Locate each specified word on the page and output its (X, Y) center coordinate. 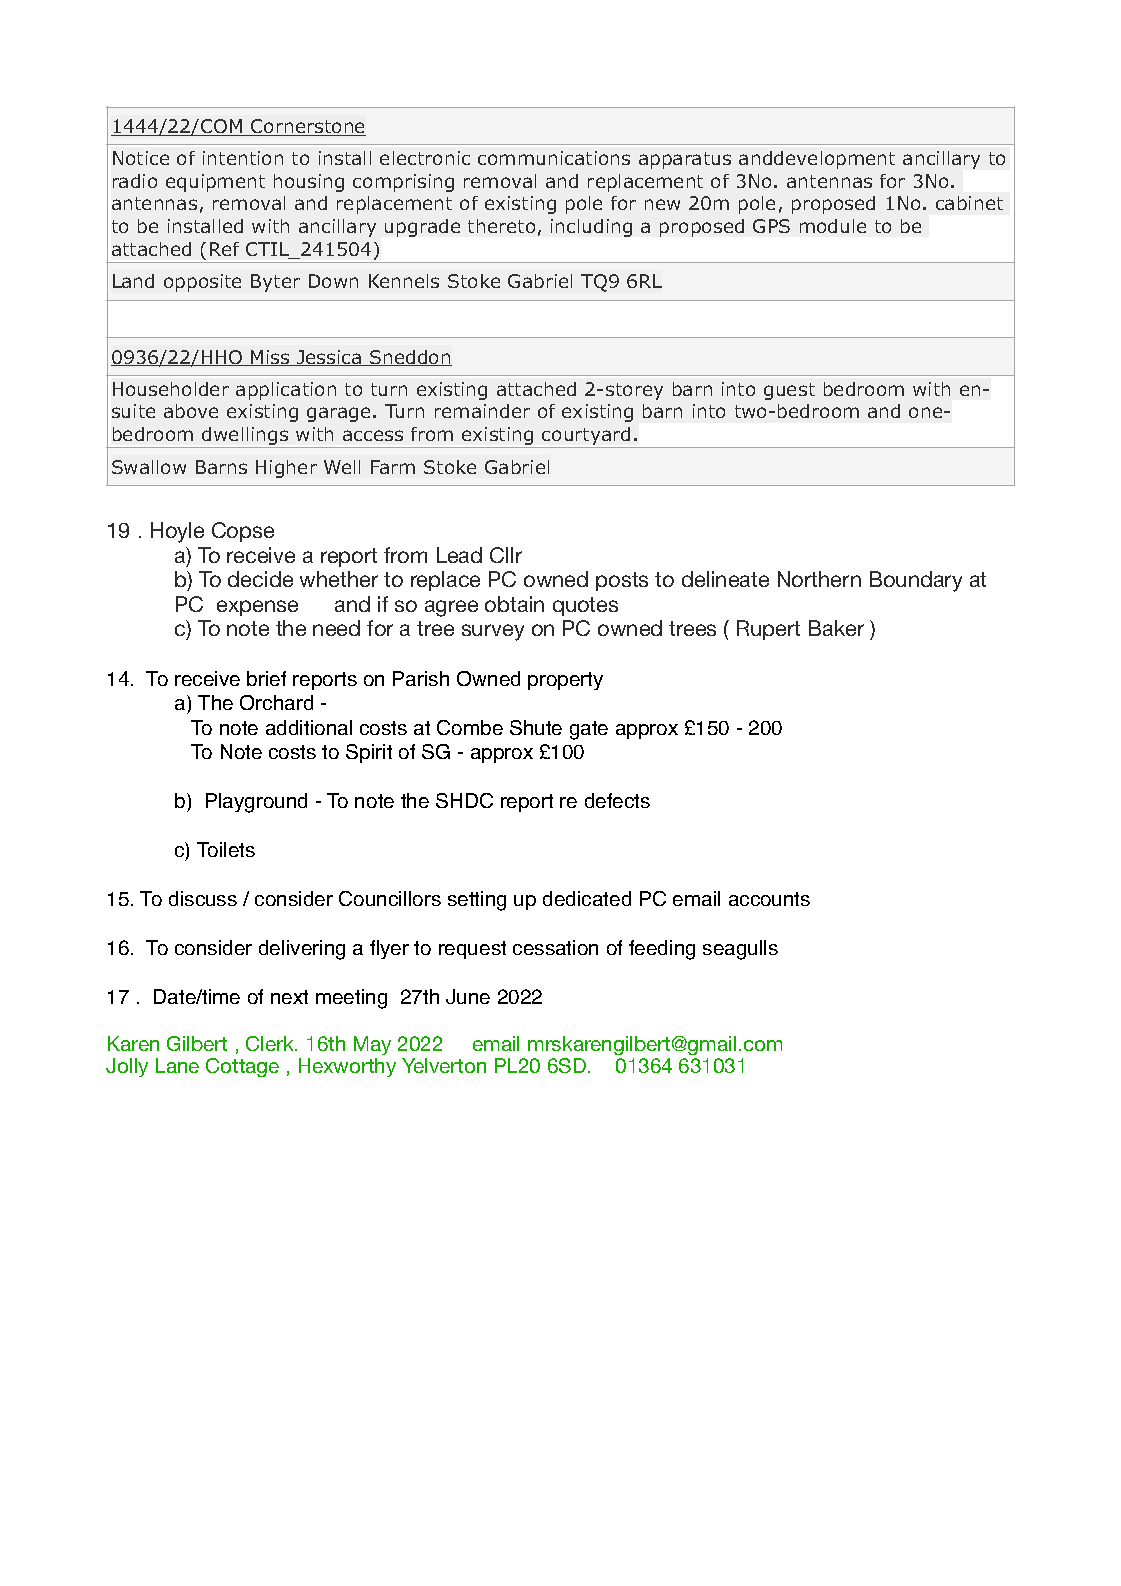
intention (243, 158)
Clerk (271, 1043)
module (833, 226)
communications (554, 158)
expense (257, 608)
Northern (819, 579)
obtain (514, 604)
